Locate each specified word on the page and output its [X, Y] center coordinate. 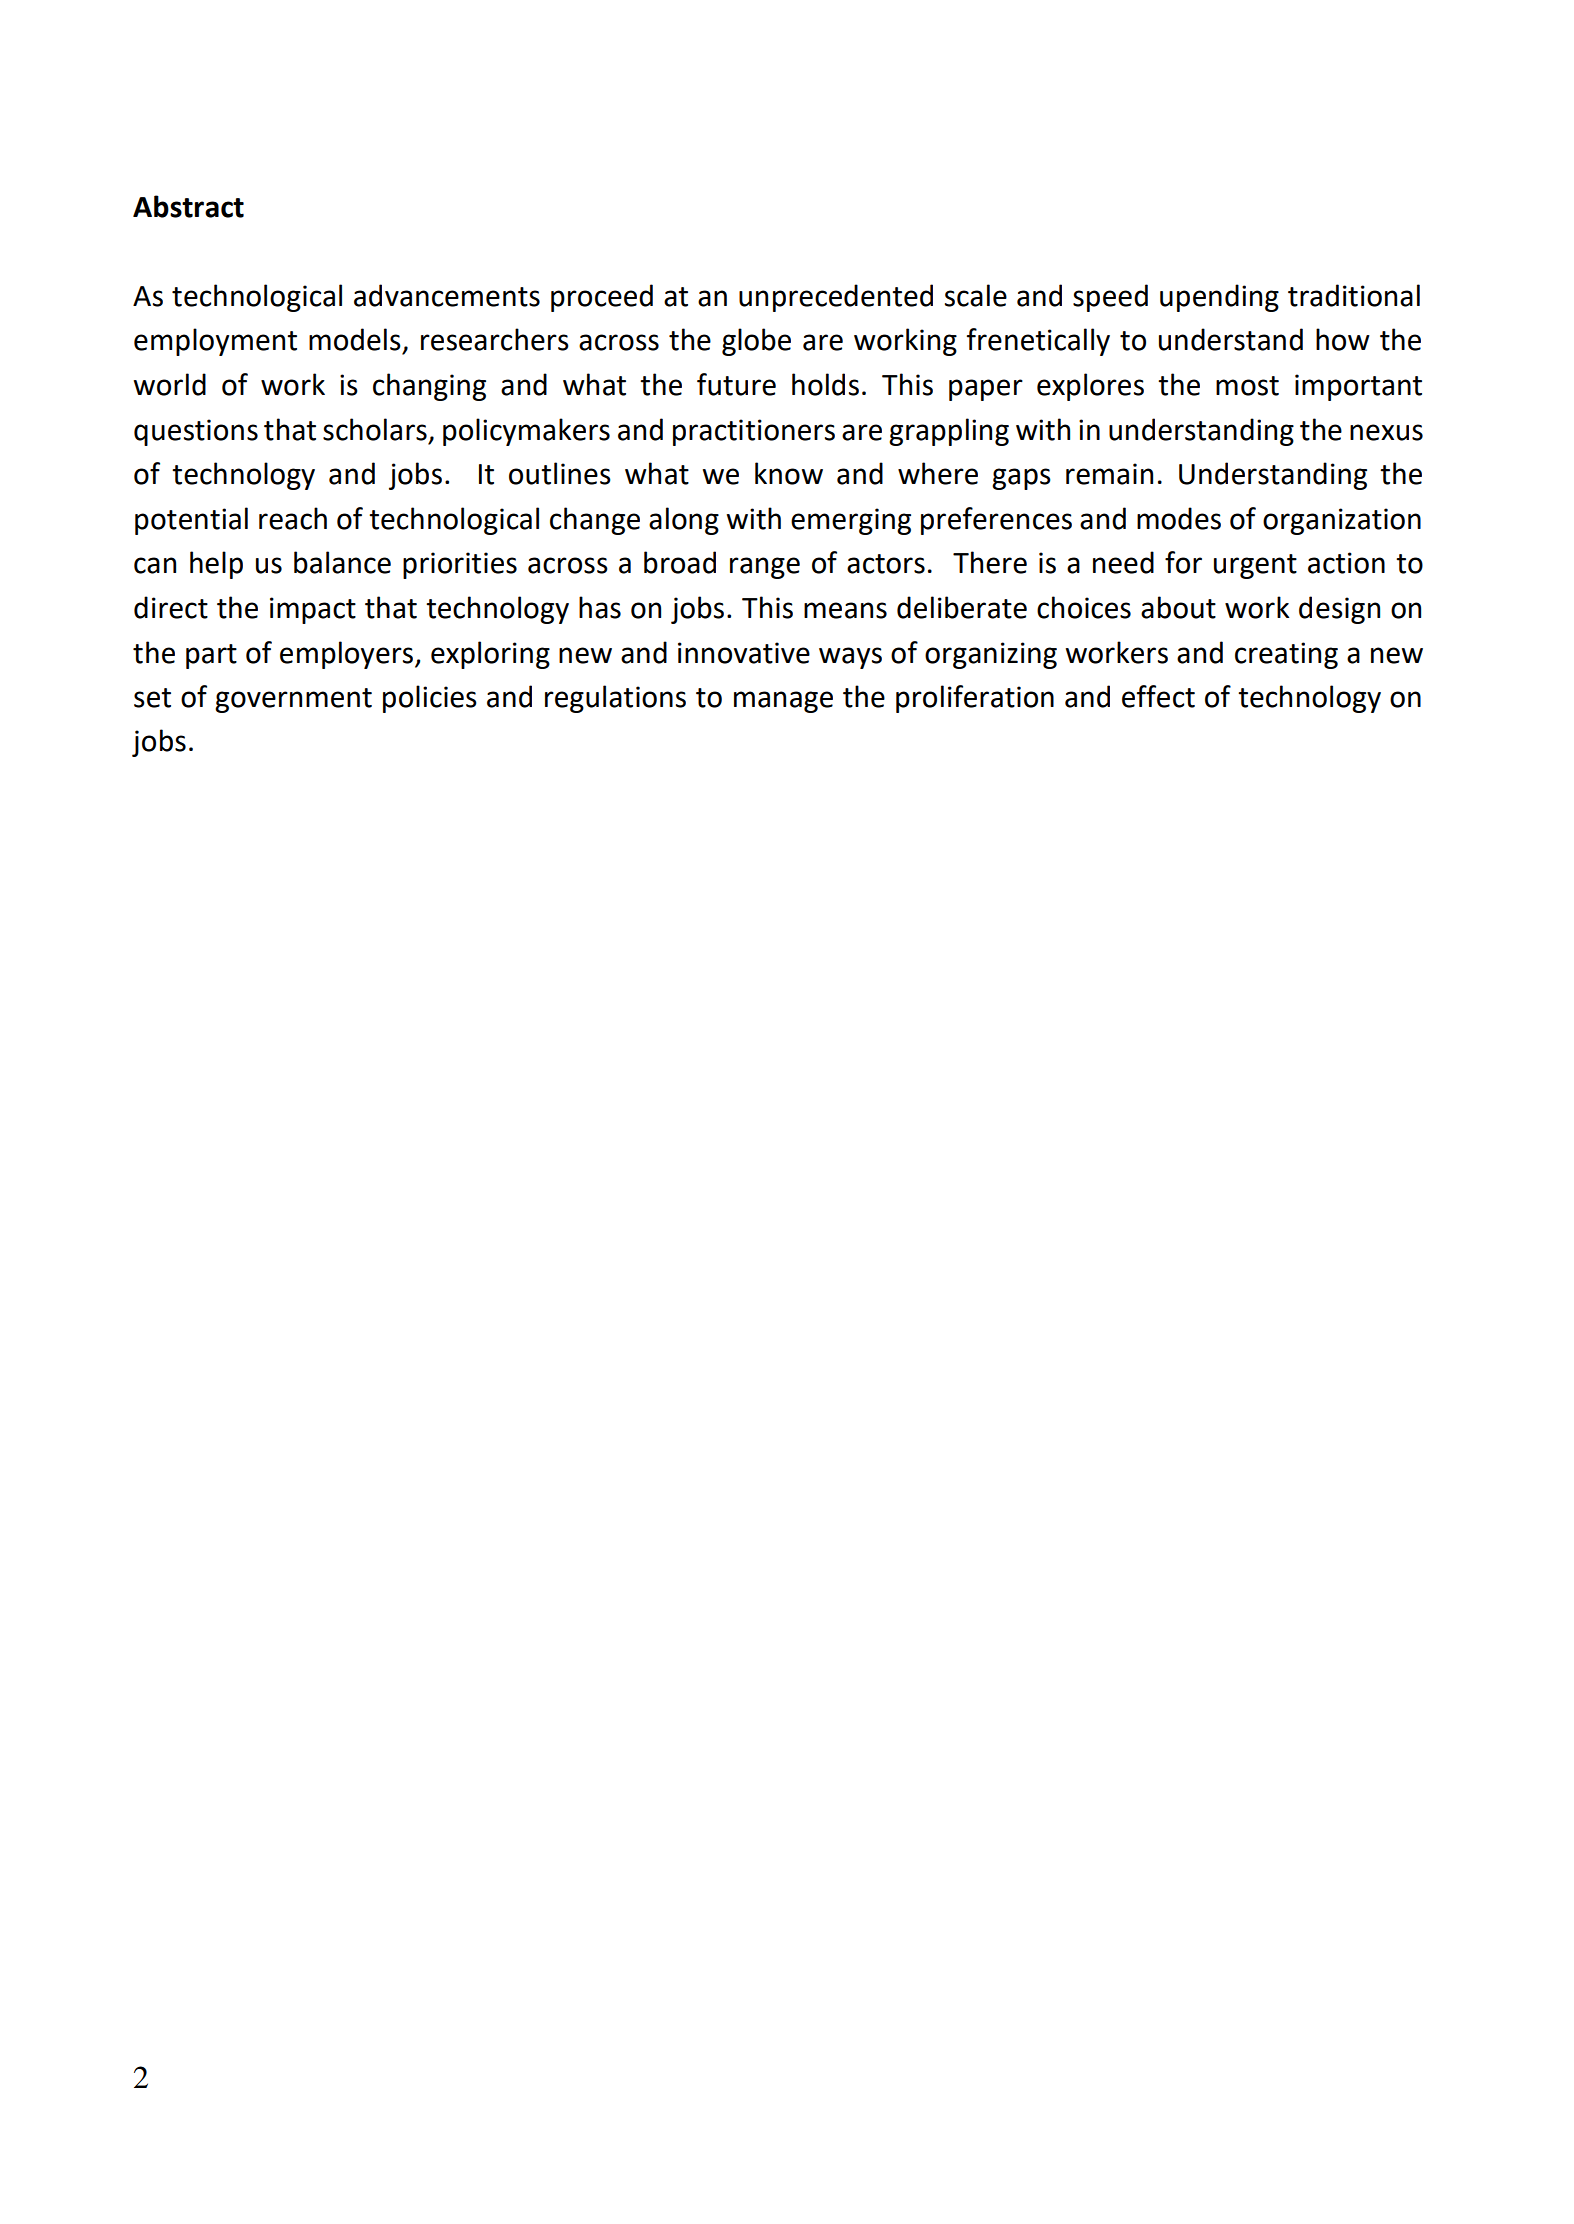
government [293, 700]
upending [1219, 298]
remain [1109, 474]
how [1343, 339]
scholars [375, 429]
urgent [1255, 566]
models [355, 339]
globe [756, 342]
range [765, 568]
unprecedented [836, 298]
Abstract [188, 206]
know [789, 473]
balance [342, 562]
